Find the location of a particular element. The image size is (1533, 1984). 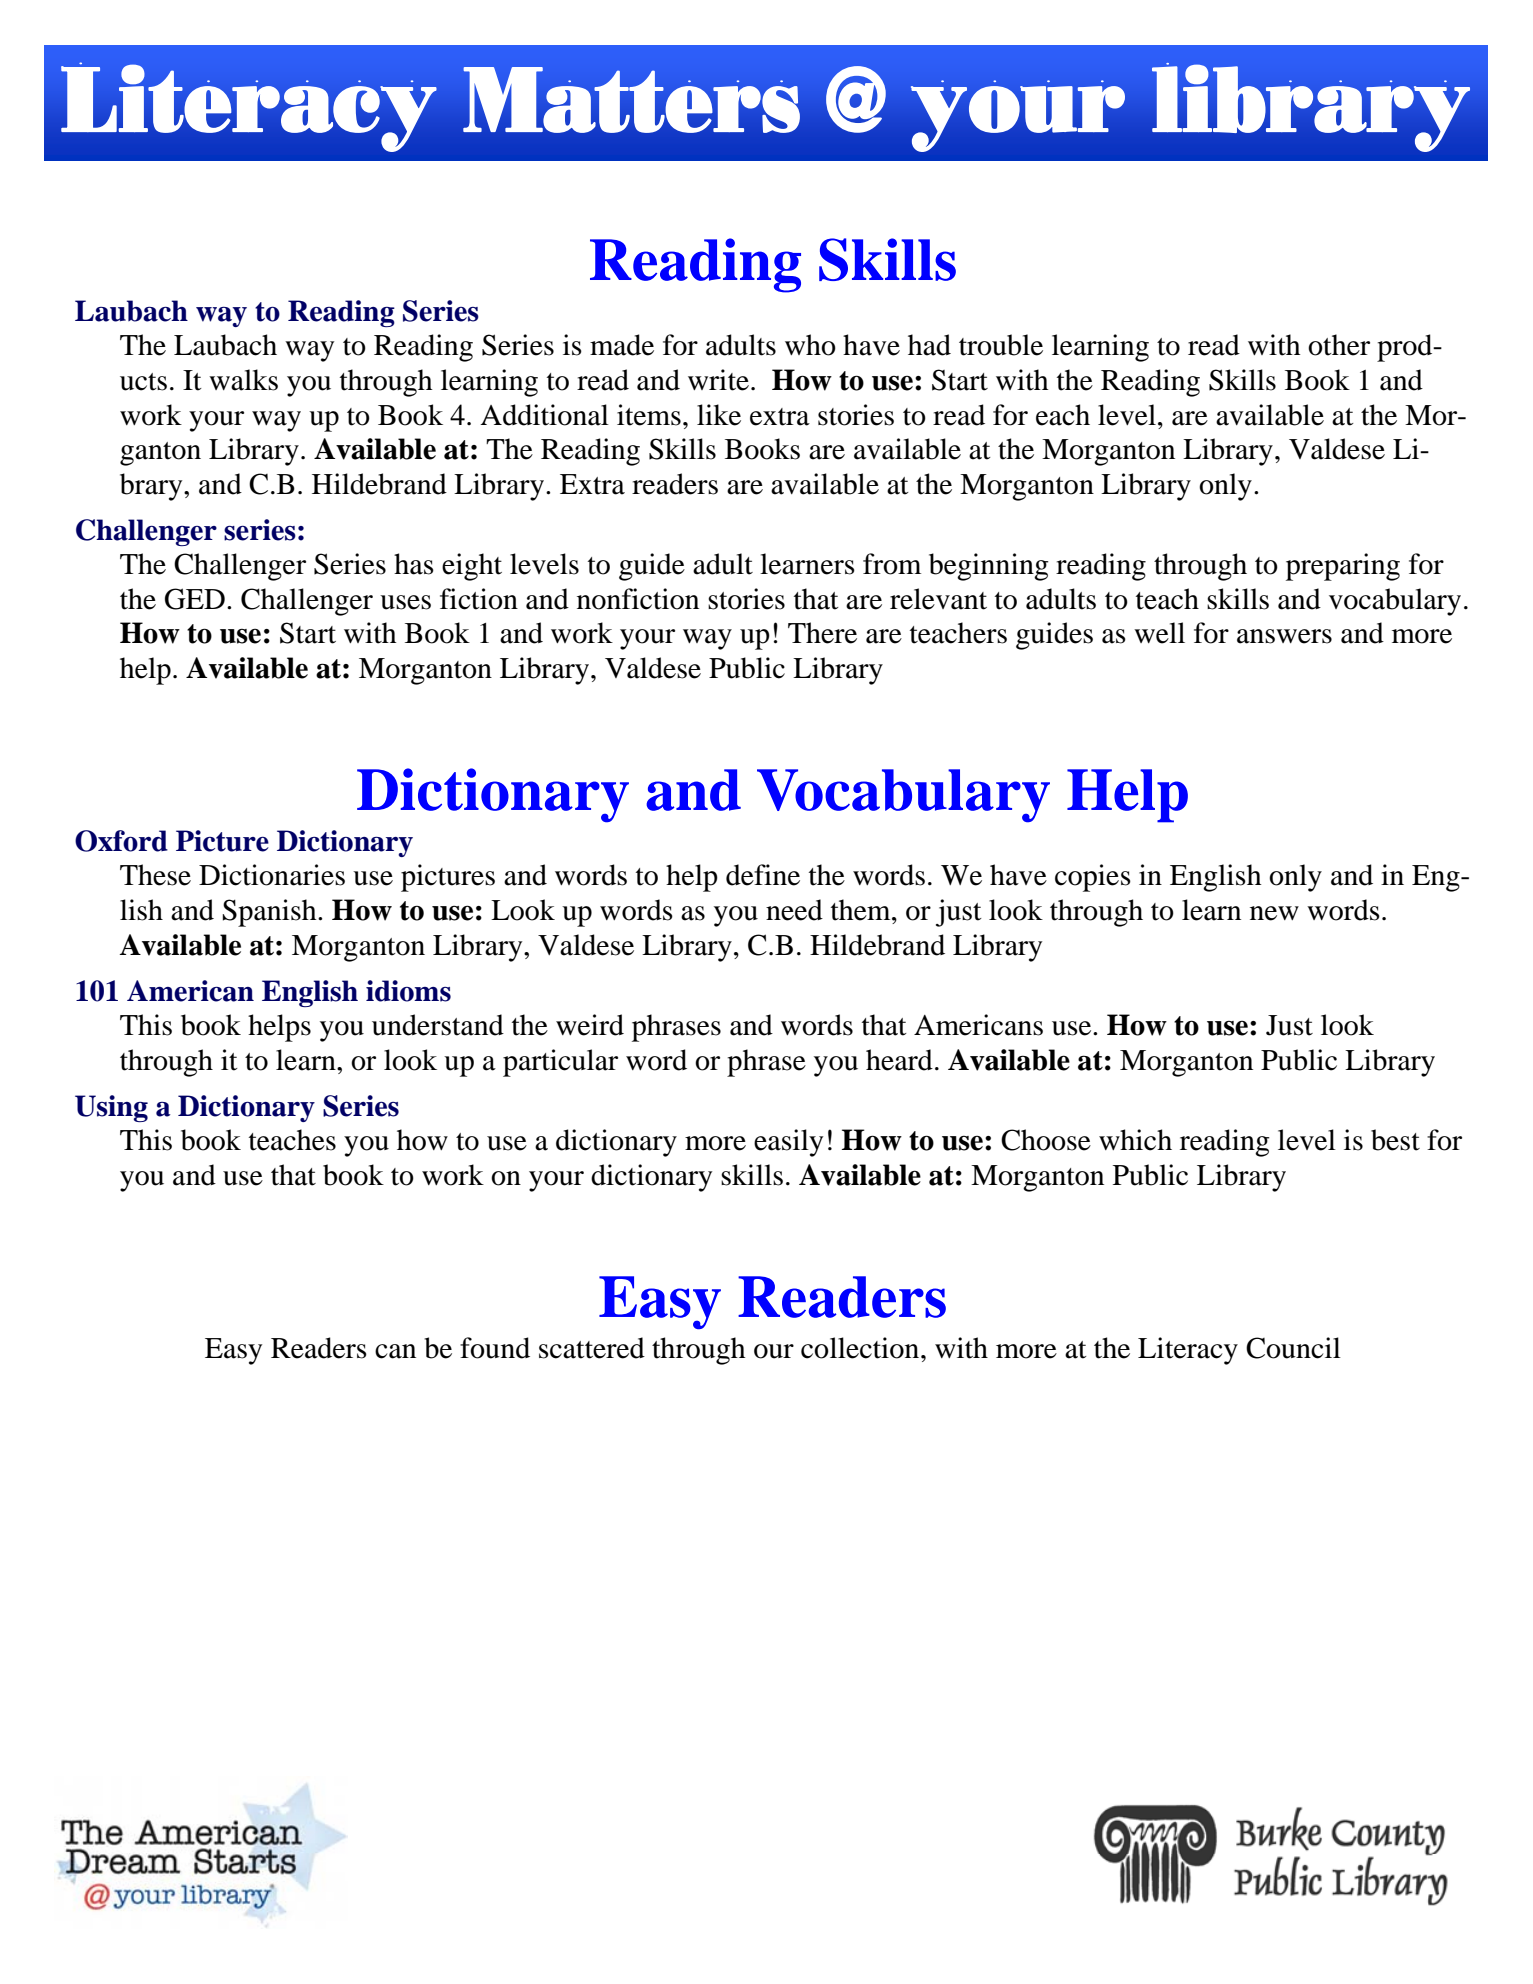

new is located at coordinates (1274, 913).
